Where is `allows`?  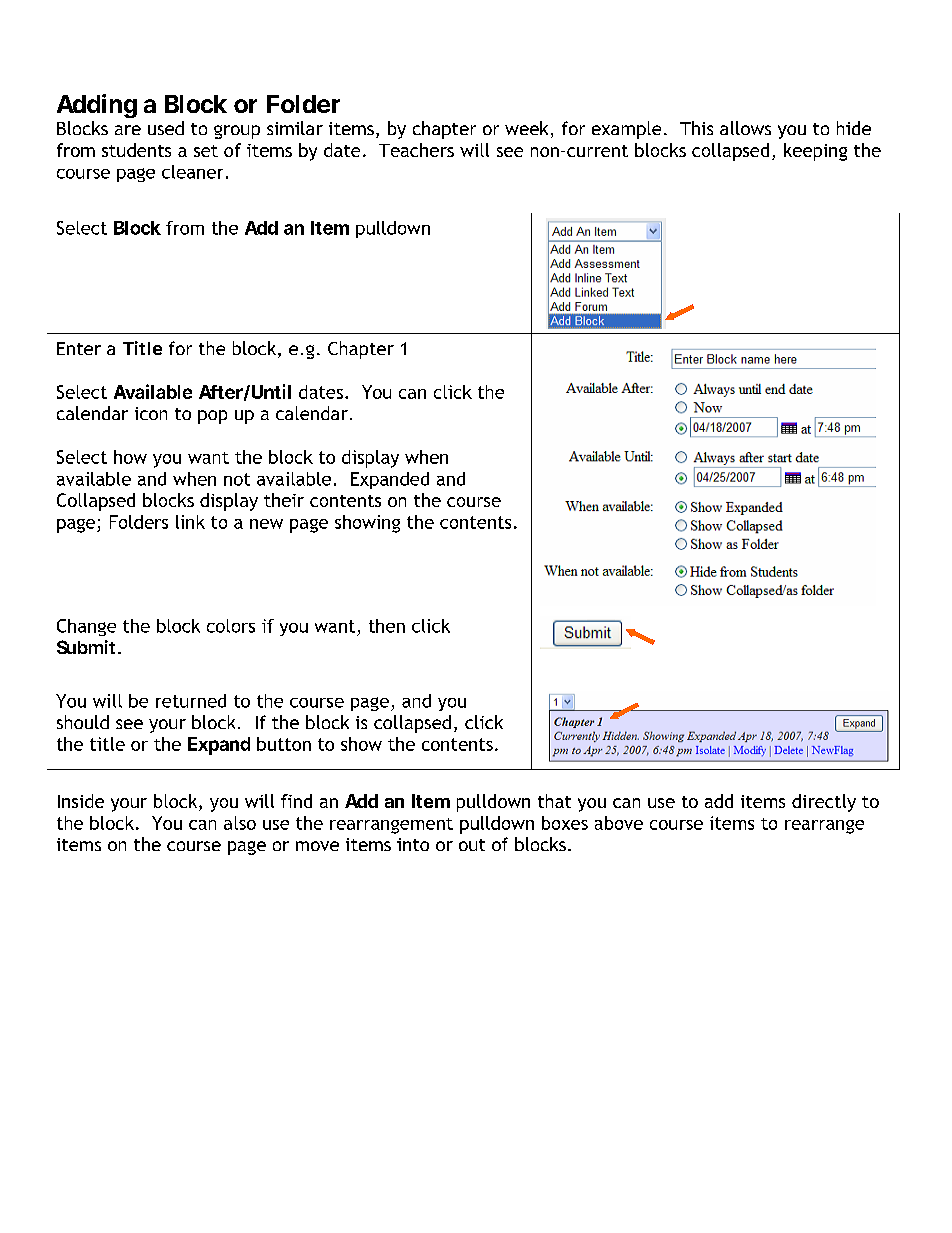
allows is located at coordinates (745, 128).
